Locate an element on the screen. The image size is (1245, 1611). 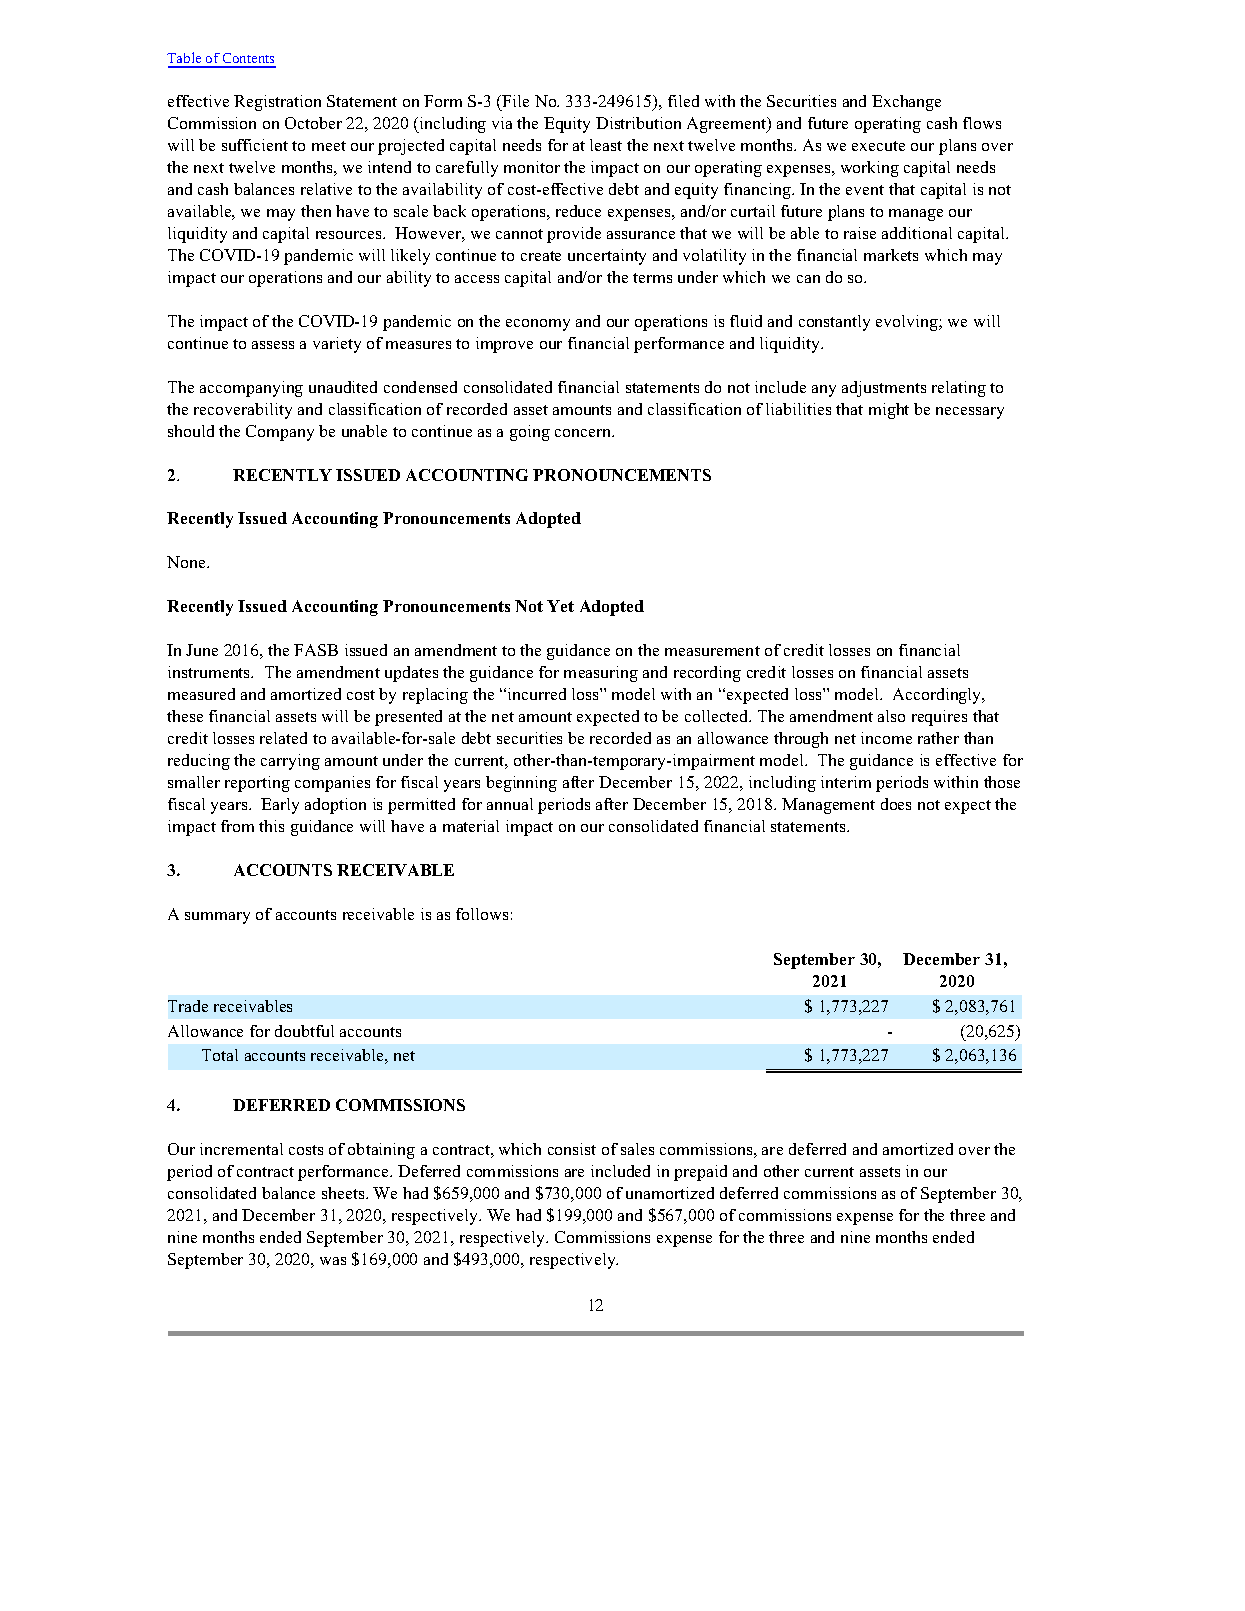
consist is located at coordinates (572, 1149).
